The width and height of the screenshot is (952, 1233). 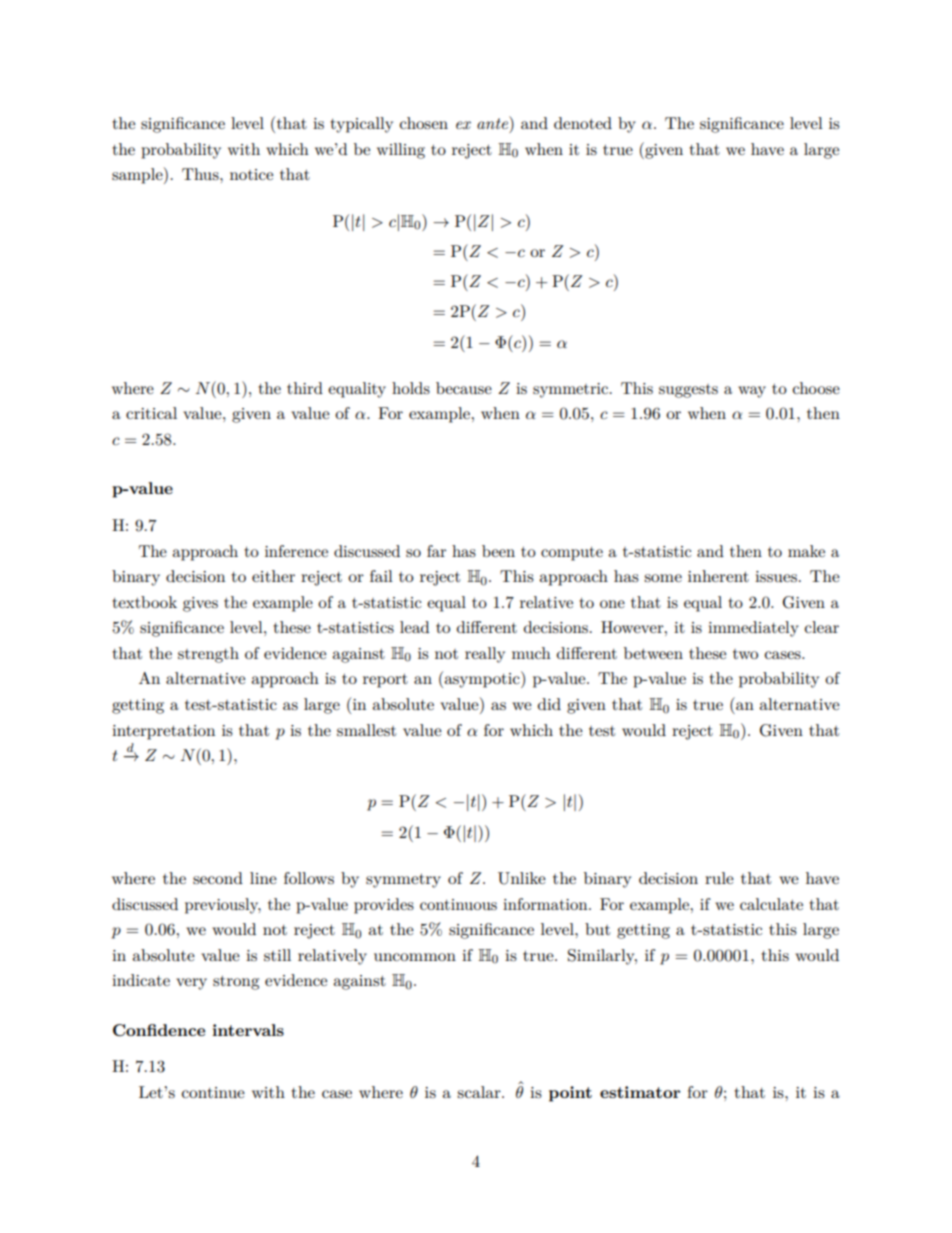 I want to click on denoted, so click(x=583, y=123).
